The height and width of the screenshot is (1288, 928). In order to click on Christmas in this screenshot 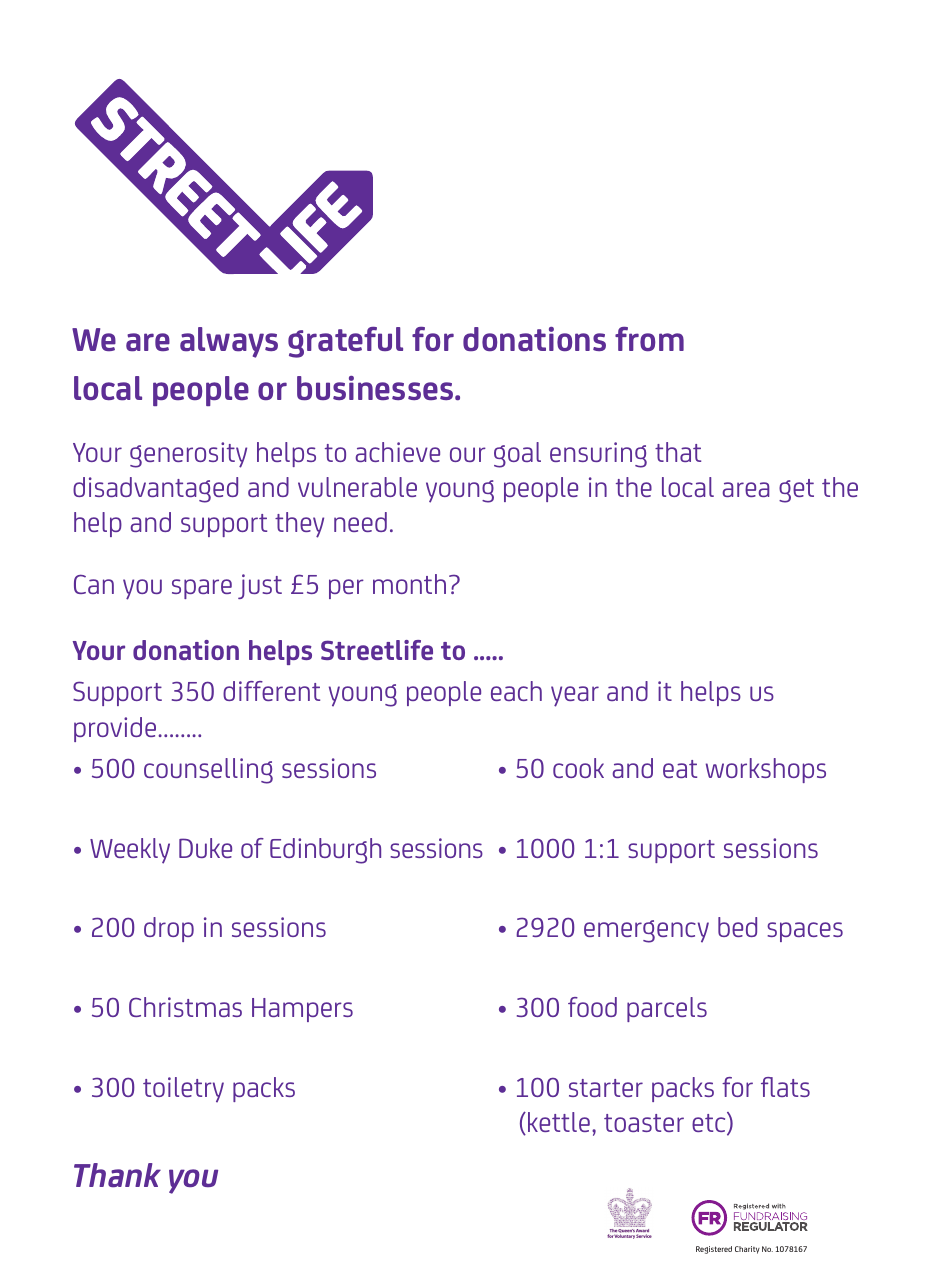, I will do `click(185, 1007)`.
